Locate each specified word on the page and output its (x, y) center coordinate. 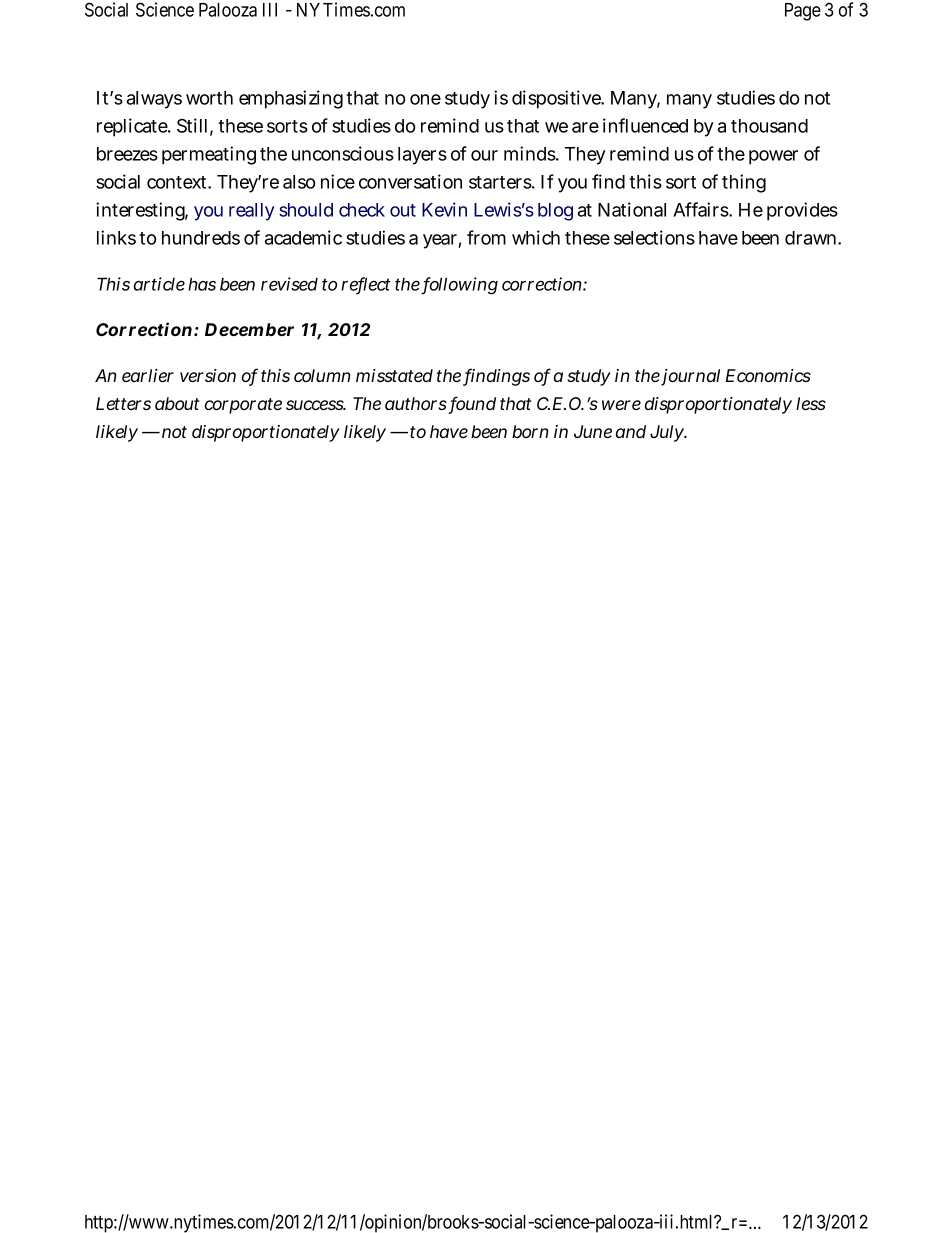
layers (422, 156)
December (249, 329)
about (177, 403)
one (425, 99)
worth (209, 98)
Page (803, 12)
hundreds (201, 238)
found (472, 404)
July (668, 433)
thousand (769, 126)
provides (802, 211)
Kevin (444, 209)
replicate (133, 127)
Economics (768, 375)
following (460, 286)
